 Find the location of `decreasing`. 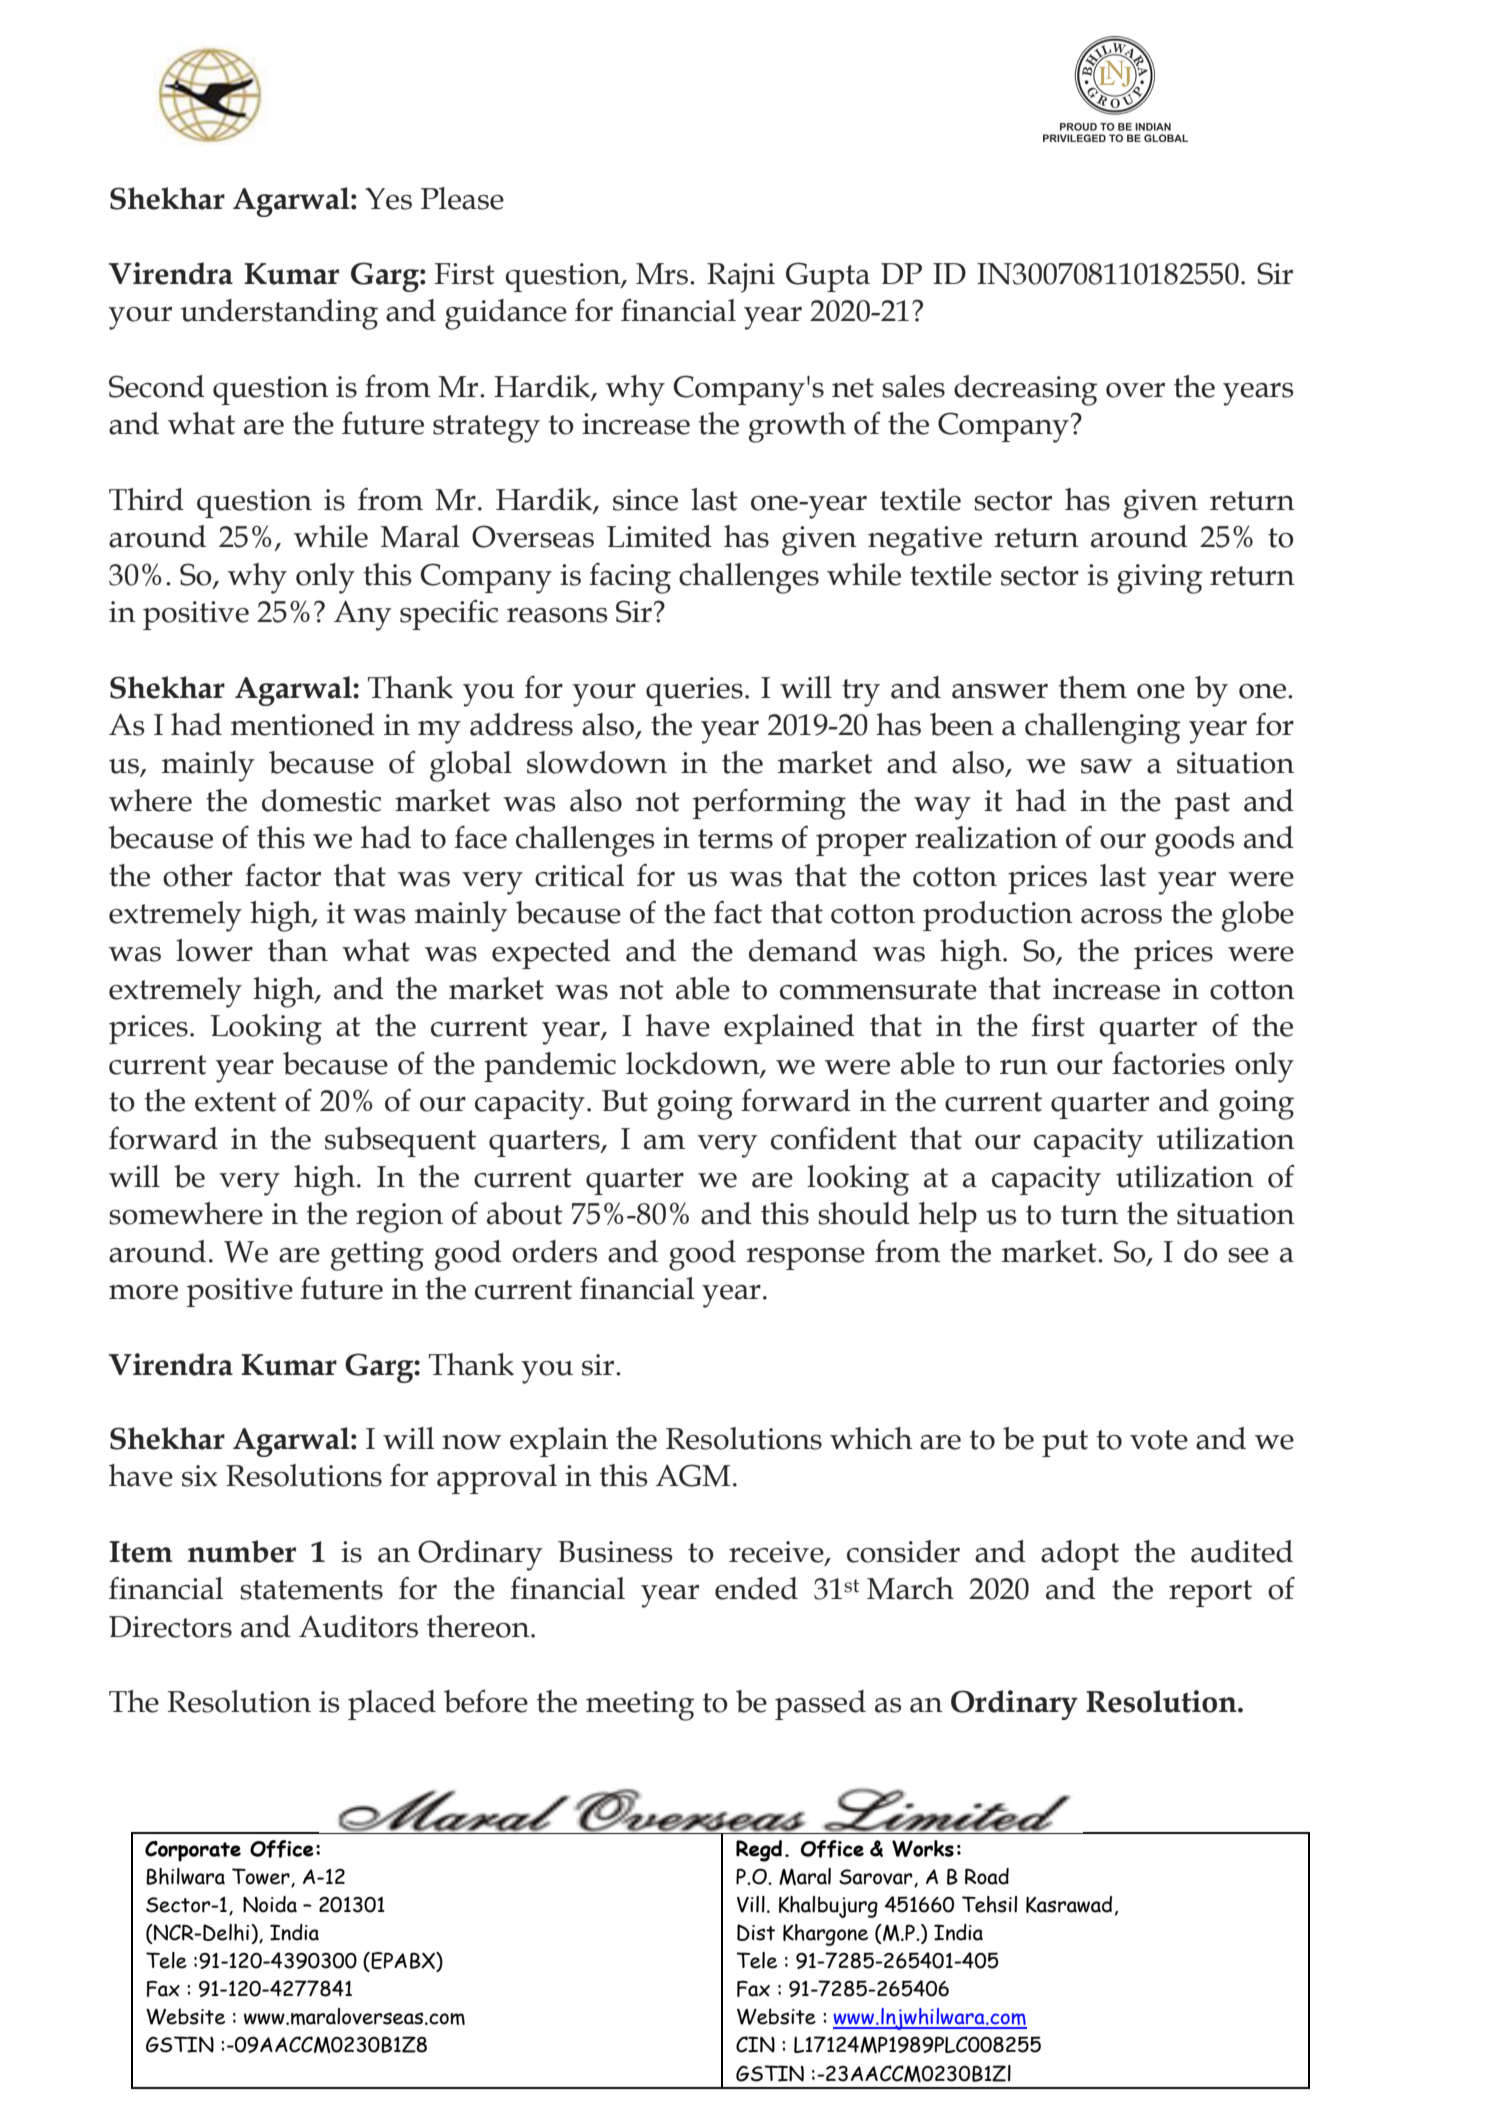

decreasing is located at coordinates (1025, 390).
